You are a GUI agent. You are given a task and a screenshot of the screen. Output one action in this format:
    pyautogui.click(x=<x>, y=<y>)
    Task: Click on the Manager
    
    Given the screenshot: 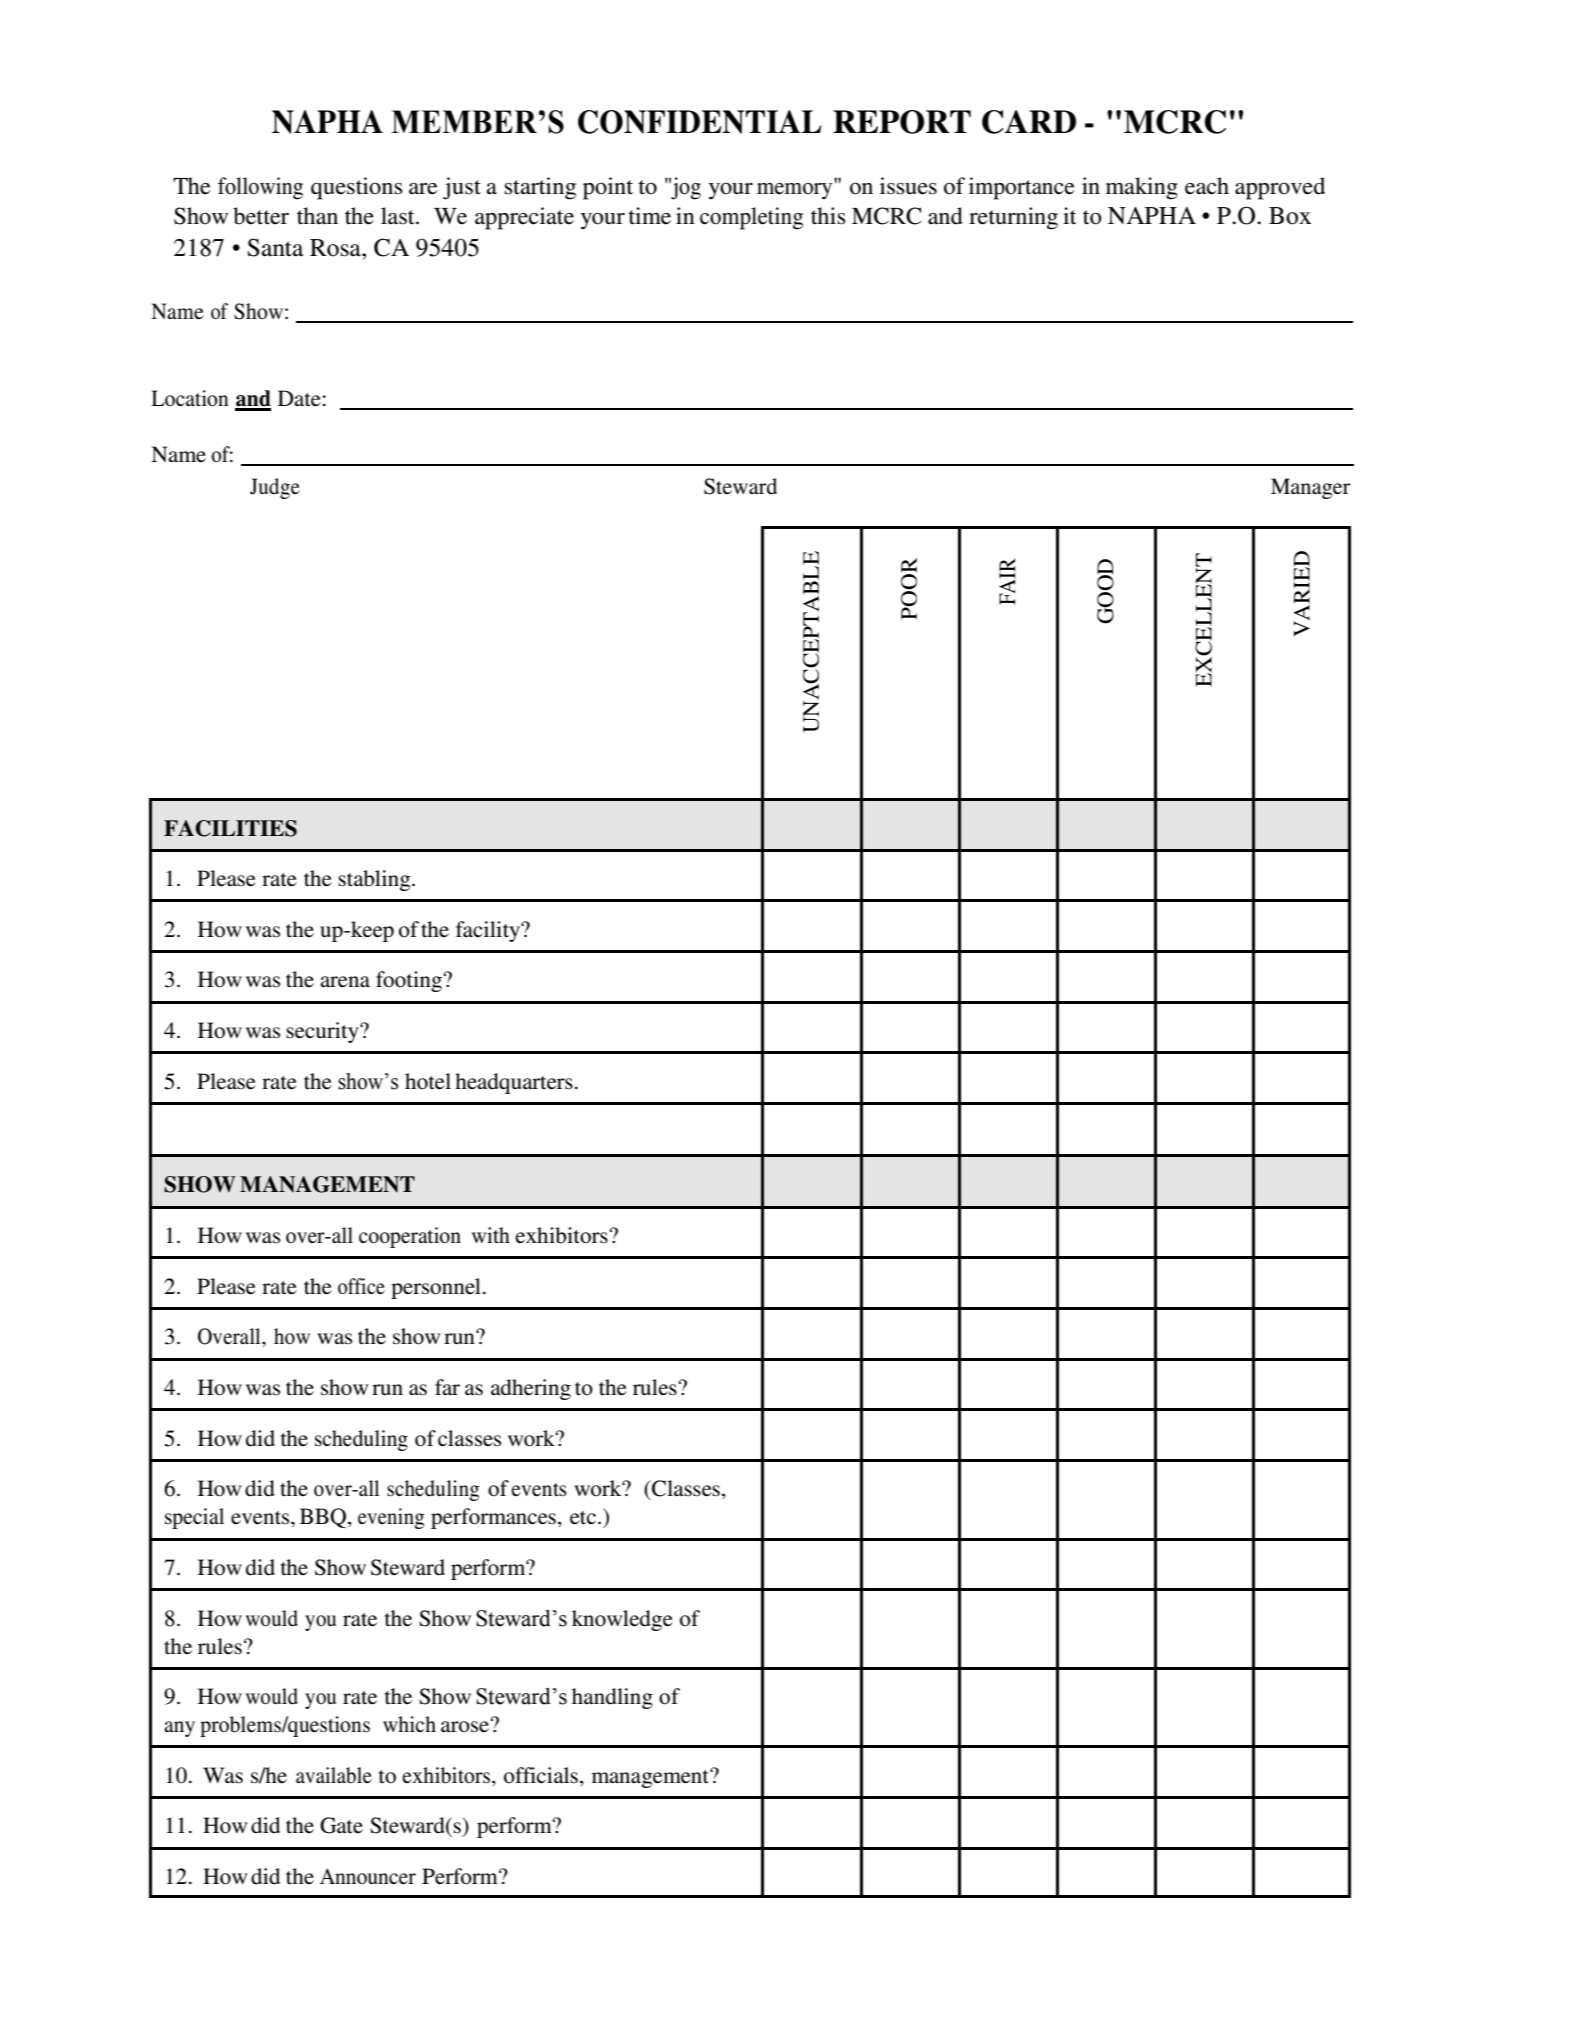 What is the action you would take?
    pyautogui.click(x=1311, y=488)
